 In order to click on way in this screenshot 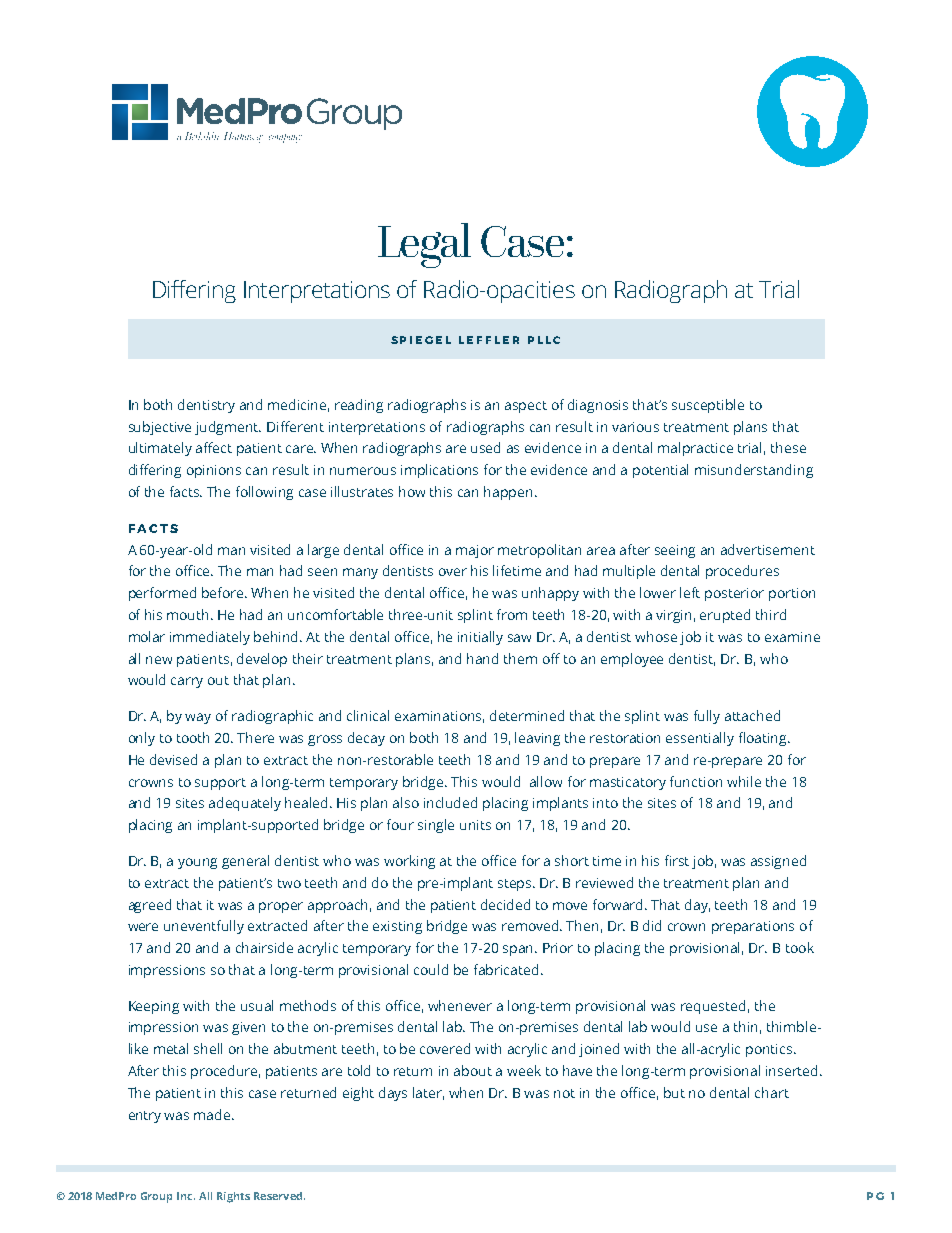, I will do `click(198, 718)`.
